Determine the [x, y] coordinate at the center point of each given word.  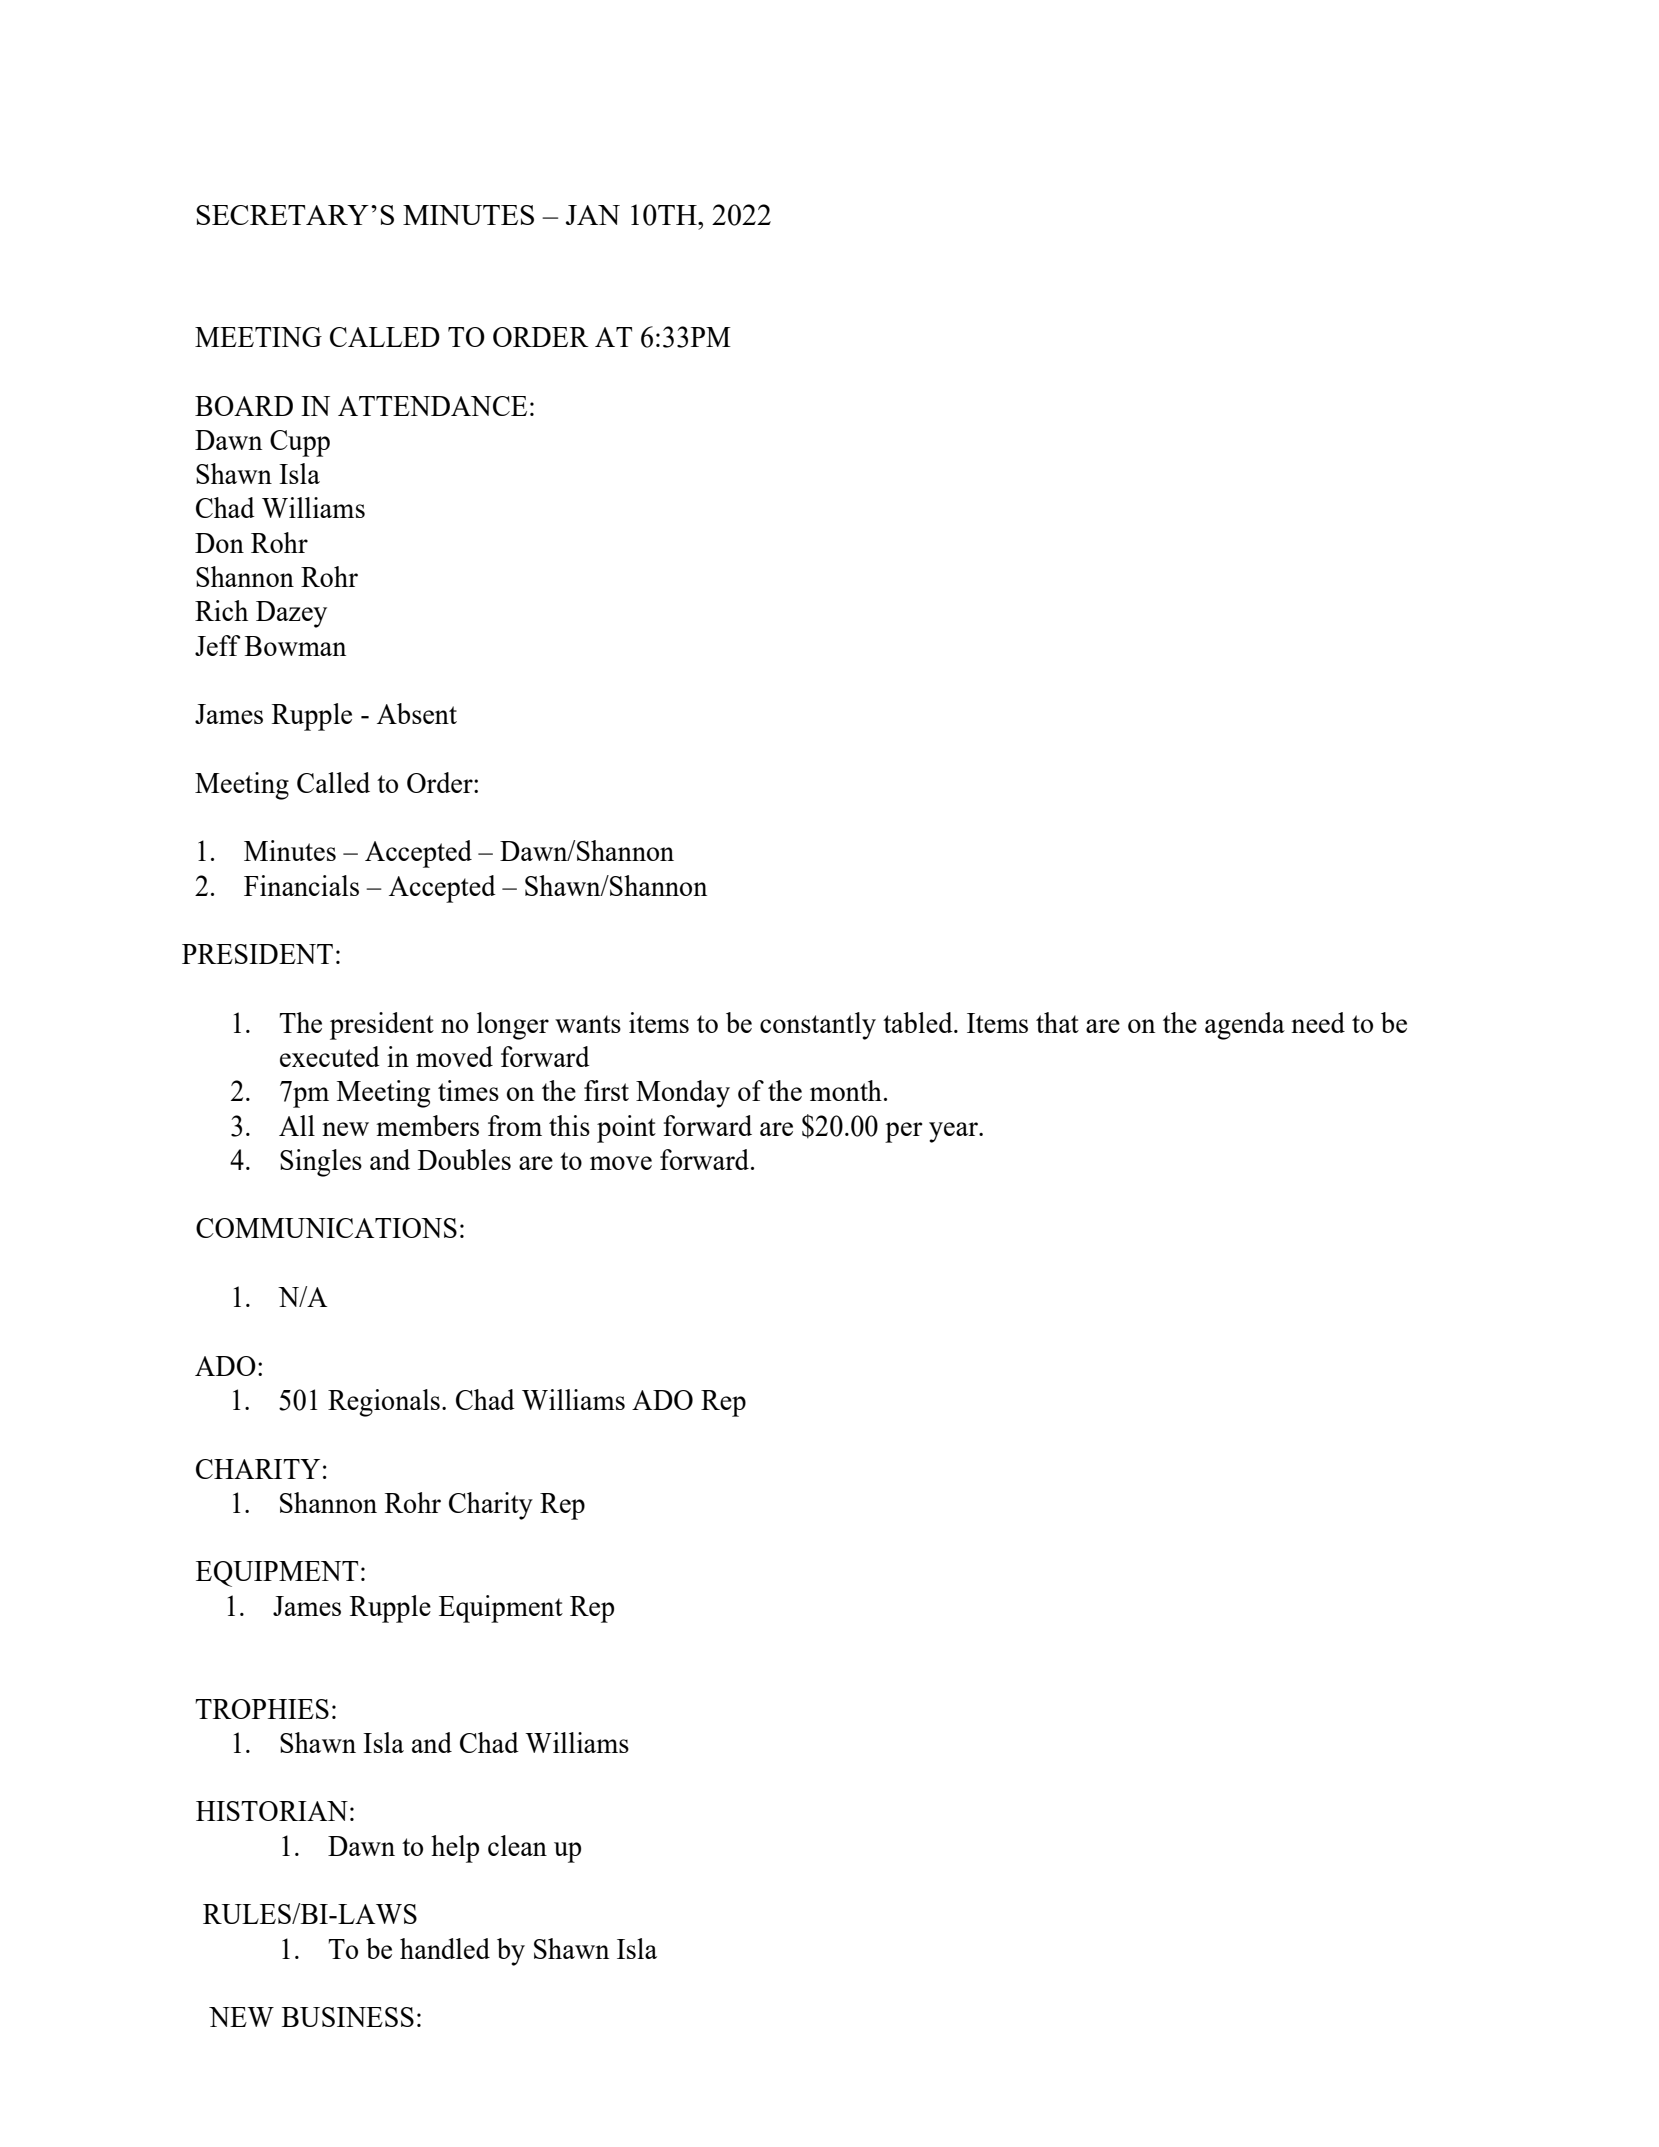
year [954, 1132]
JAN [593, 215]
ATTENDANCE [432, 406]
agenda [1245, 1026]
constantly [818, 1026]
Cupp [300, 443]
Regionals [384, 1403]
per [904, 1132]
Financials [301, 885]
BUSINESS [348, 2017]
